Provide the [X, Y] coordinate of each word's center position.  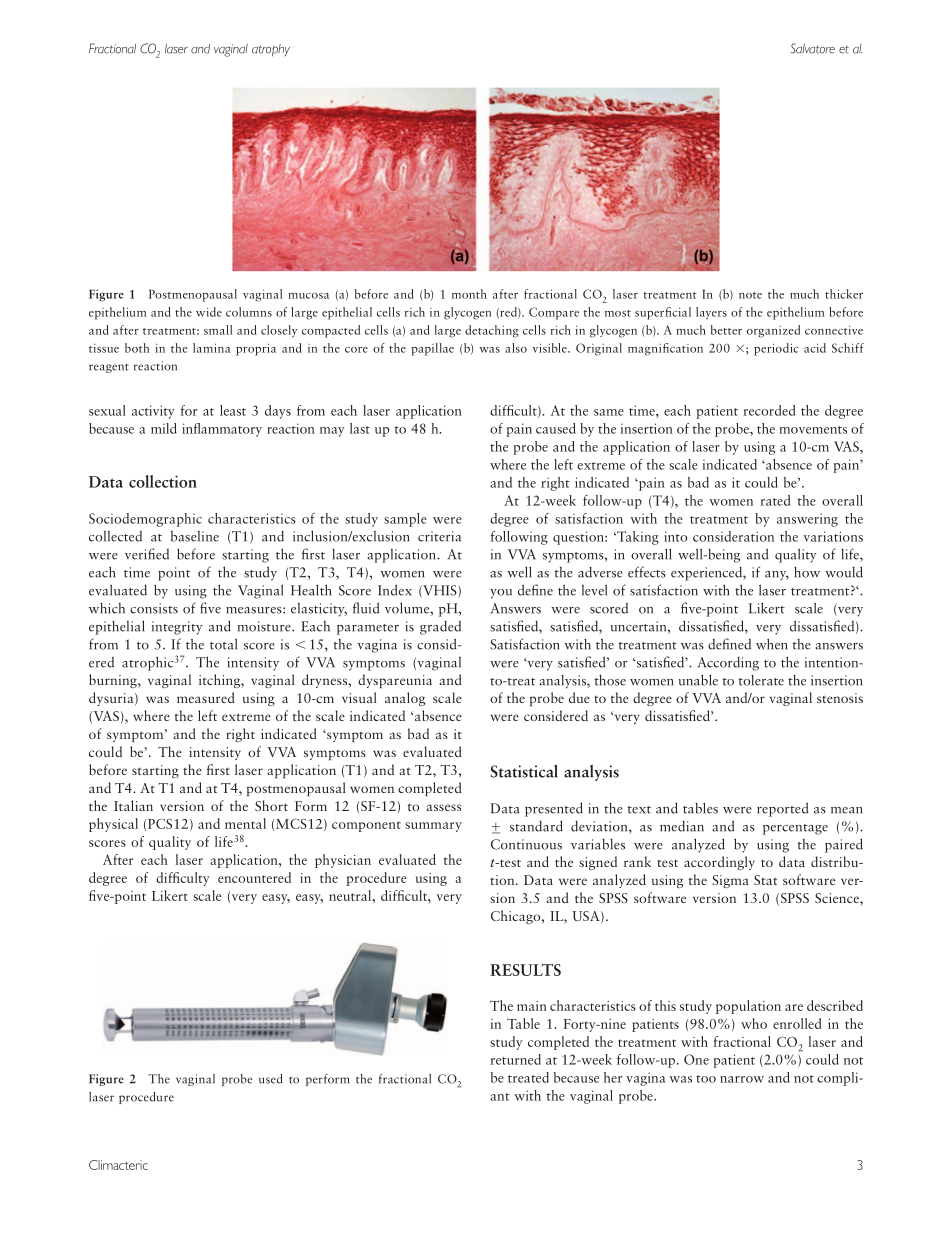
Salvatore [813, 48]
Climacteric [118, 1165]
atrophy [271, 50]
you [501, 594]
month [469, 294]
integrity [177, 628]
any [777, 576]
